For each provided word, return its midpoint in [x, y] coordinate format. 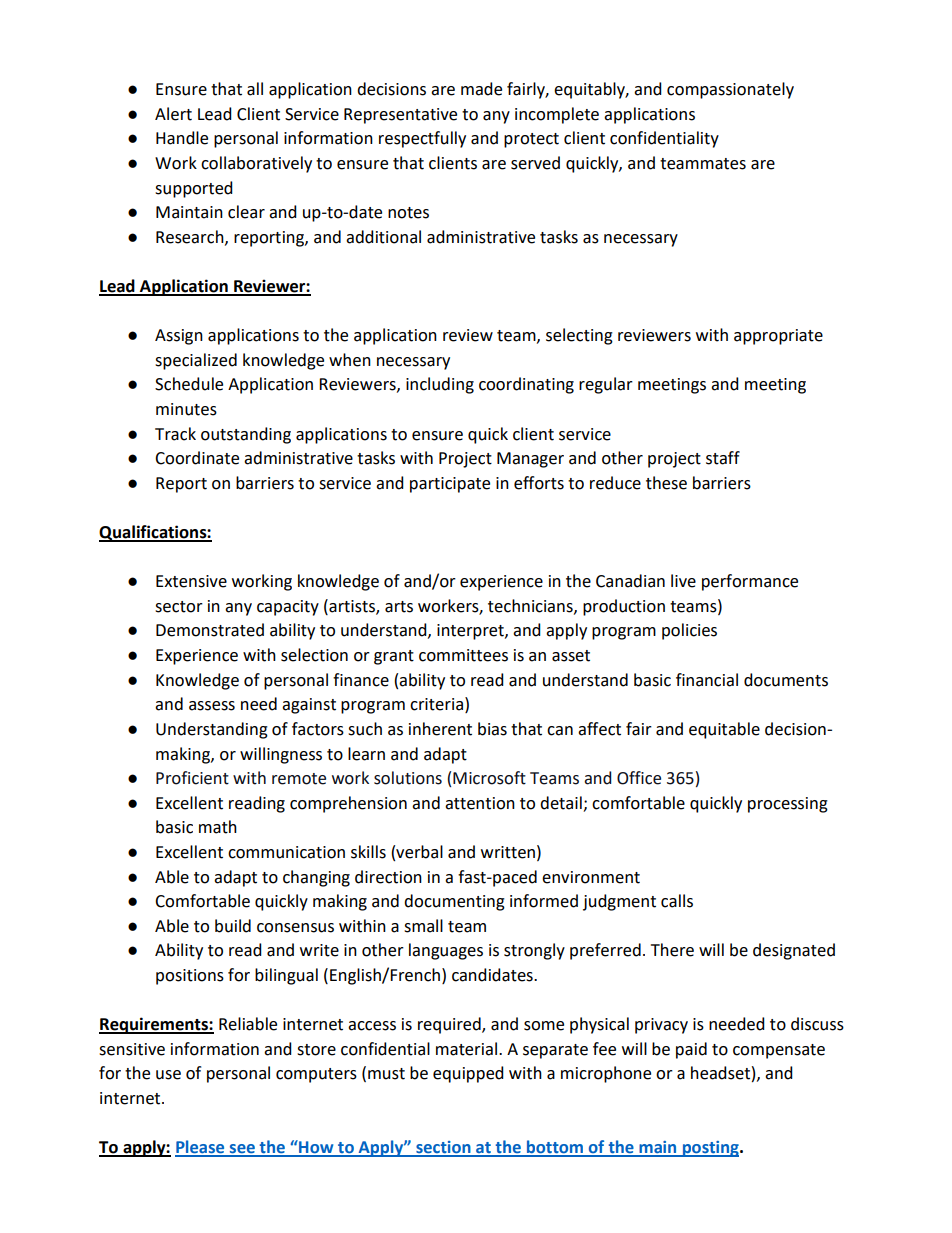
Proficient [192, 778]
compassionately [730, 90]
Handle [182, 138]
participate [450, 485]
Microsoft [489, 778]
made [481, 89]
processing [788, 805]
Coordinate [197, 458]
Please [201, 1148]
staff [723, 458]
